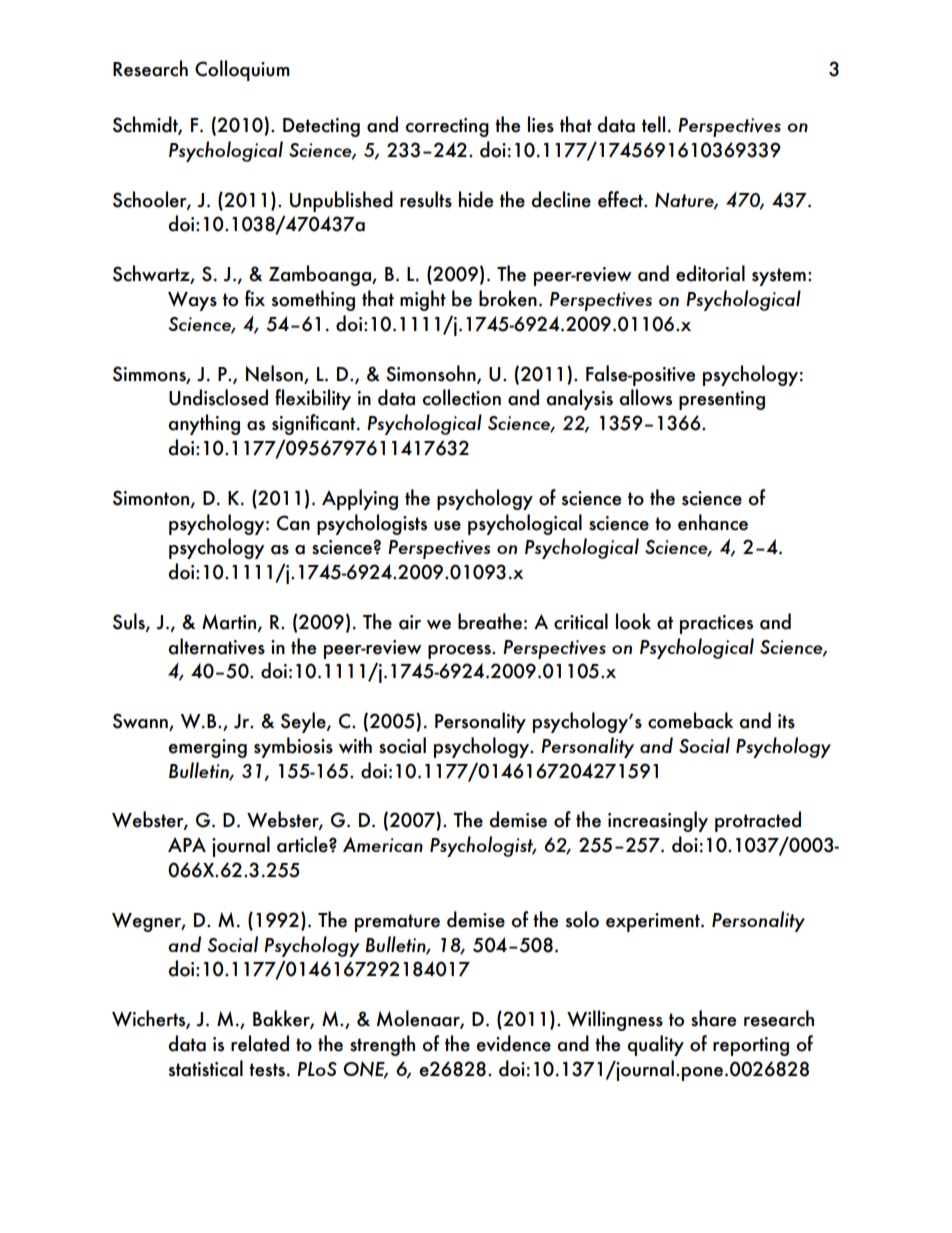 Image resolution: width=952 pixels, height=1233 pixels. I want to click on anything, so click(204, 424).
